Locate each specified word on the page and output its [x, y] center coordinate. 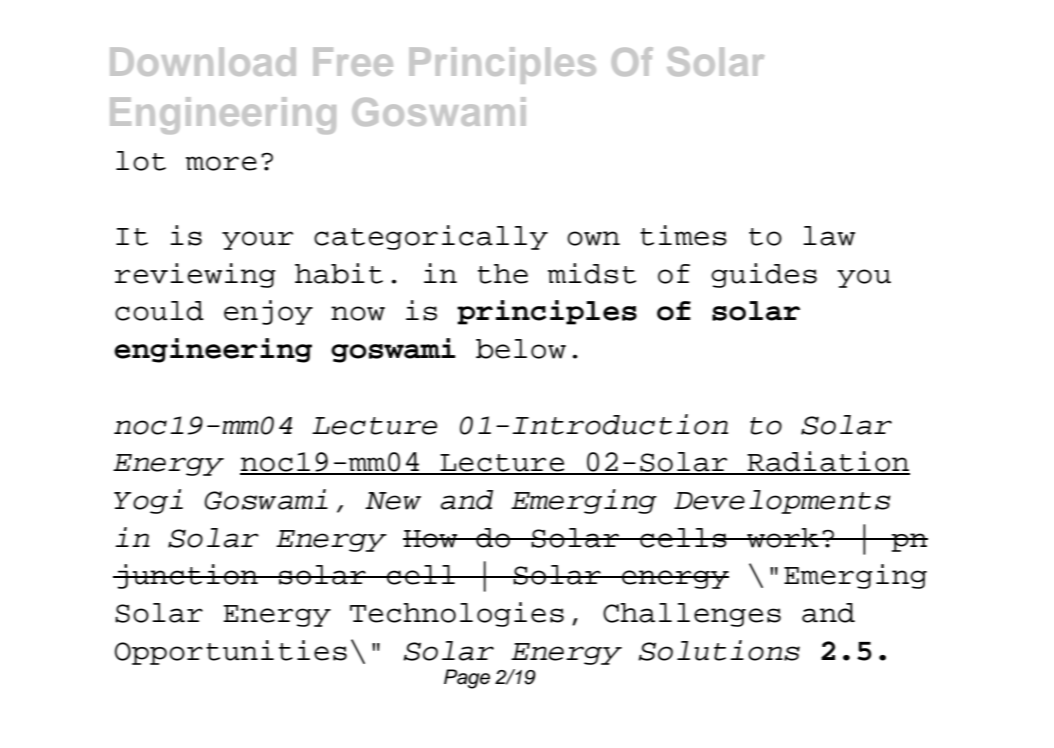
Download [203, 61]
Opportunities [231, 652]
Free [353, 61]
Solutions [719, 650]
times [683, 235]
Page [467, 679]
